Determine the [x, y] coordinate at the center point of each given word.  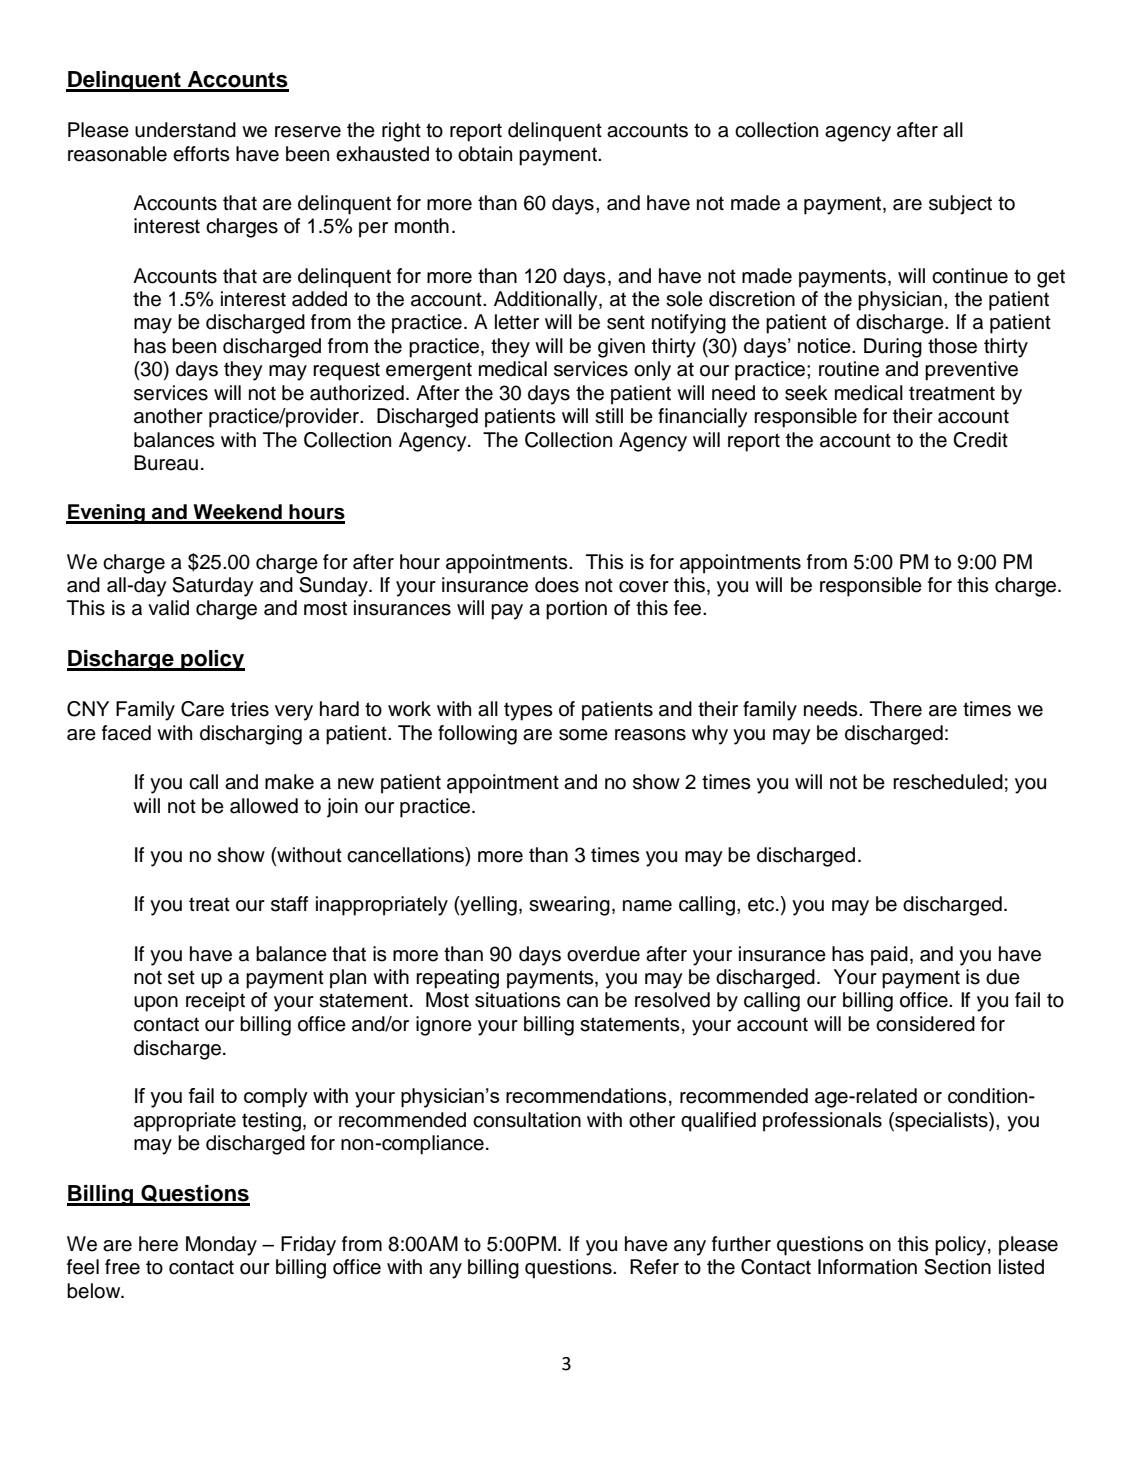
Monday [221, 1246]
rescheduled [948, 782]
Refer [654, 1267]
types [528, 711]
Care [202, 709]
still [609, 416]
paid [889, 956]
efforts [201, 154]
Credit [980, 440]
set [181, 977]
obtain [485, 154]
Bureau [166, 463]
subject [960, 205]
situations [518, 1000]
